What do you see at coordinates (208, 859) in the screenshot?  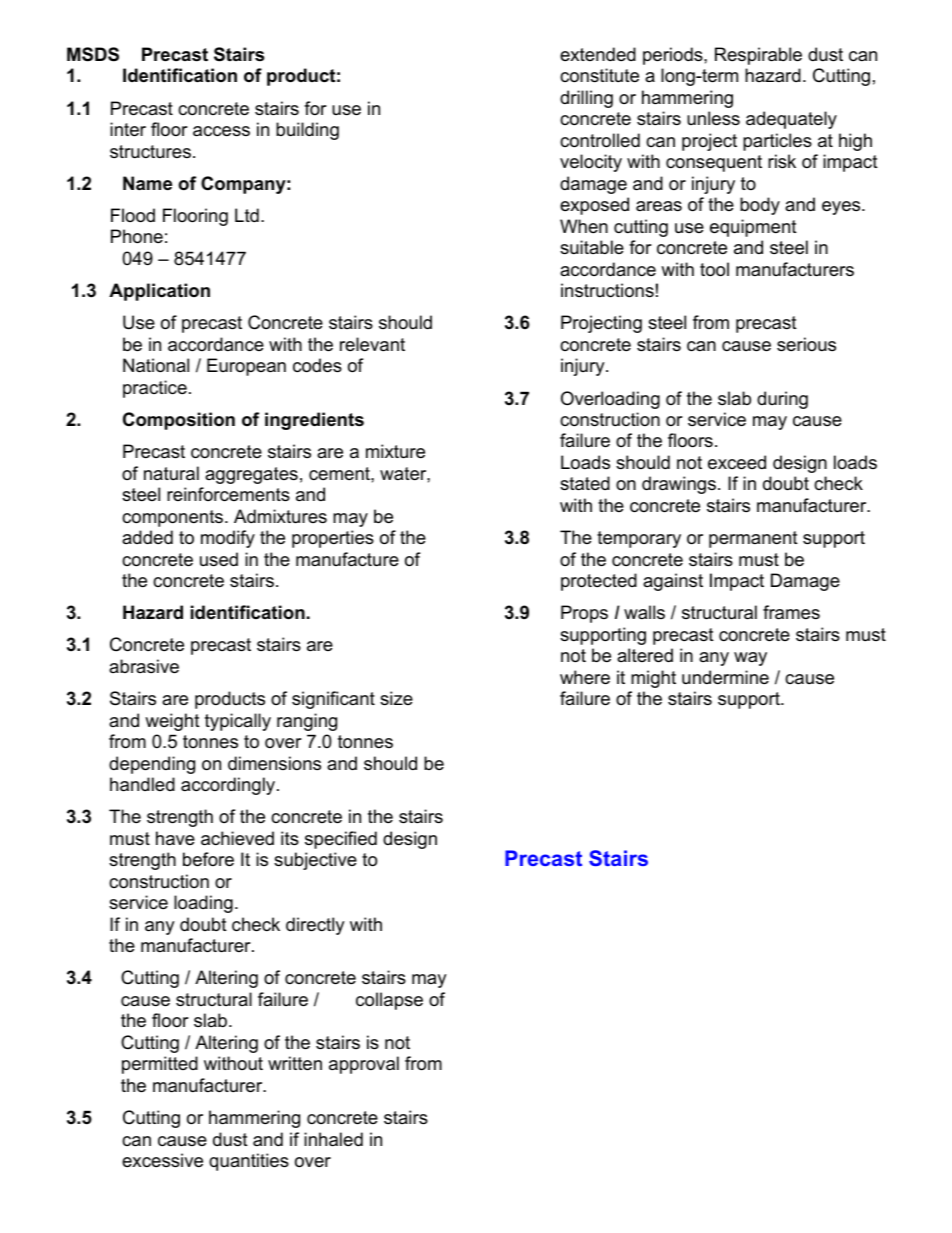 I see `before` at bounding box center [208, 859].
